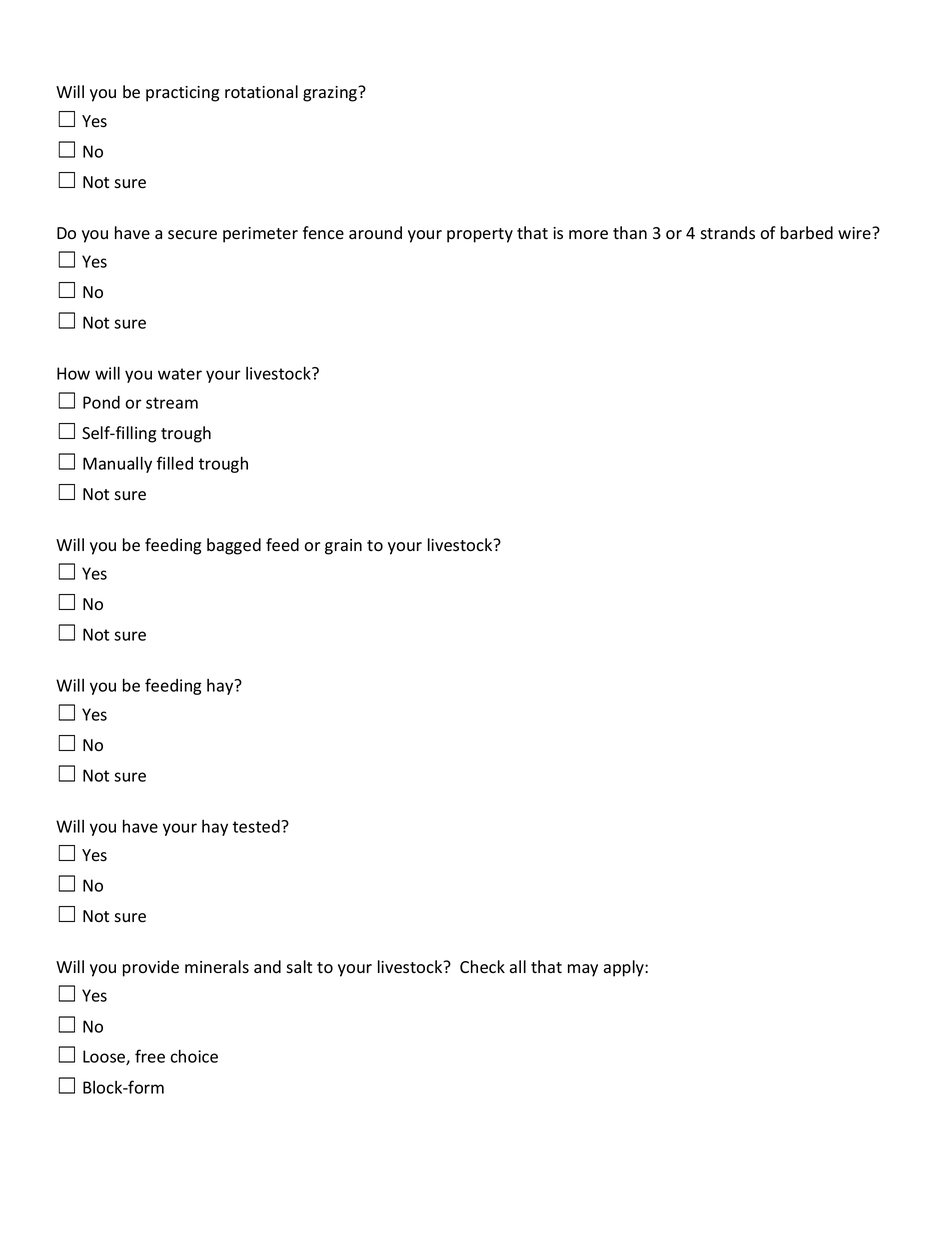  Describe the element at coordinates (727, 233) in the page. I see `strands` at that location.
